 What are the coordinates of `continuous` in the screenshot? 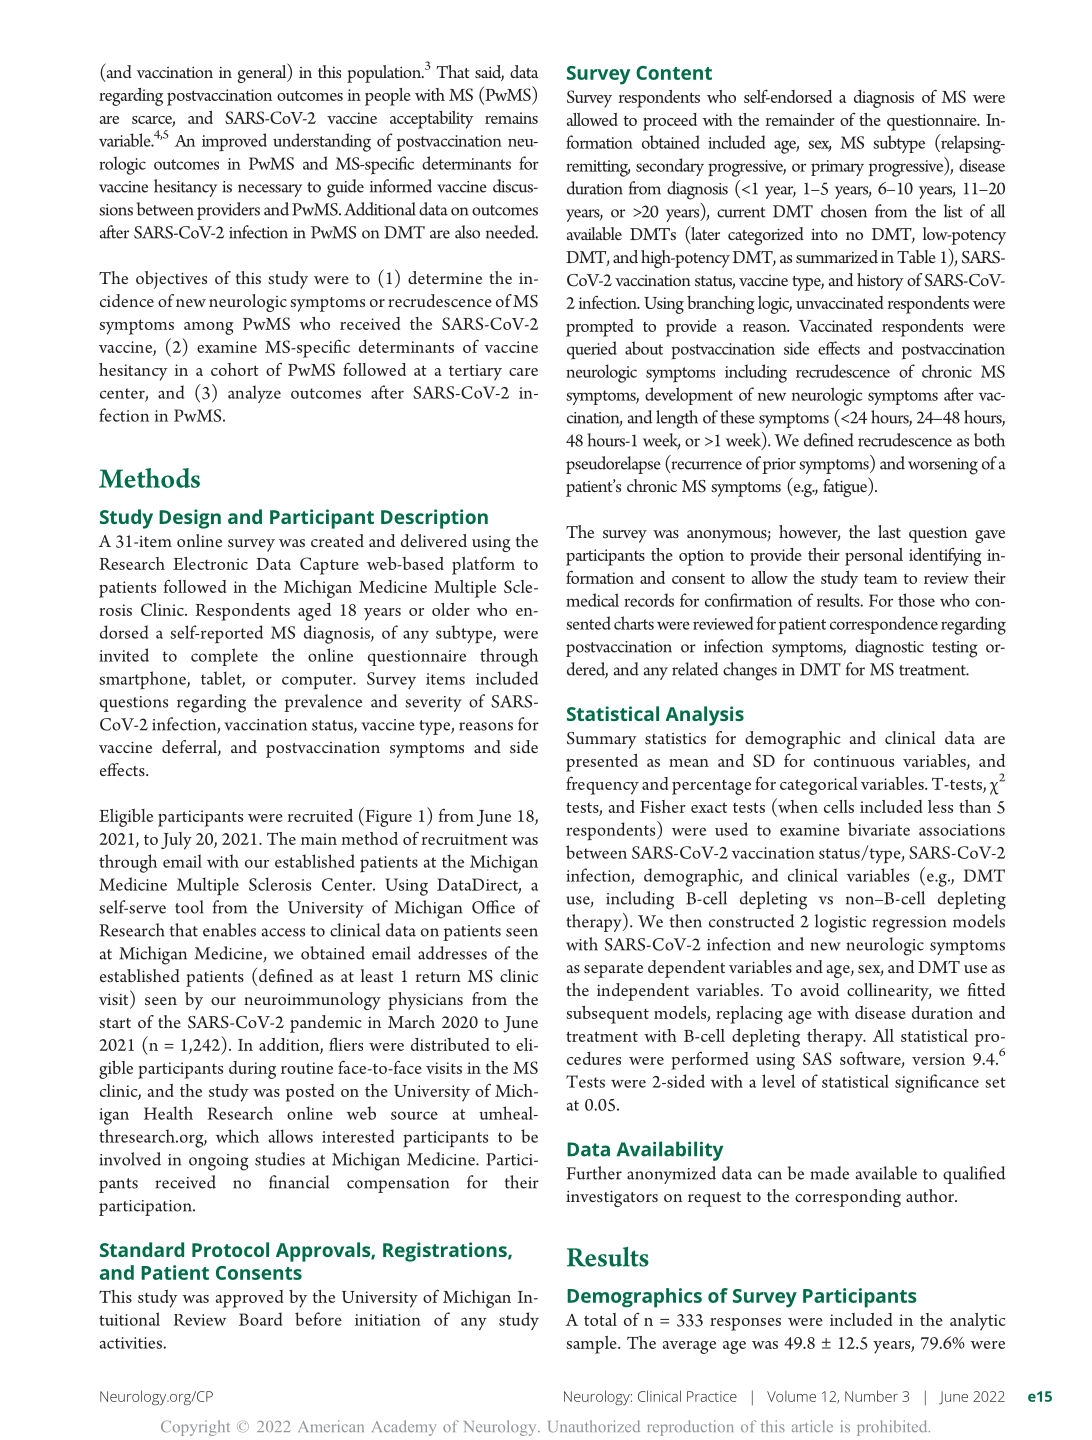 It's located at (854, 761).
